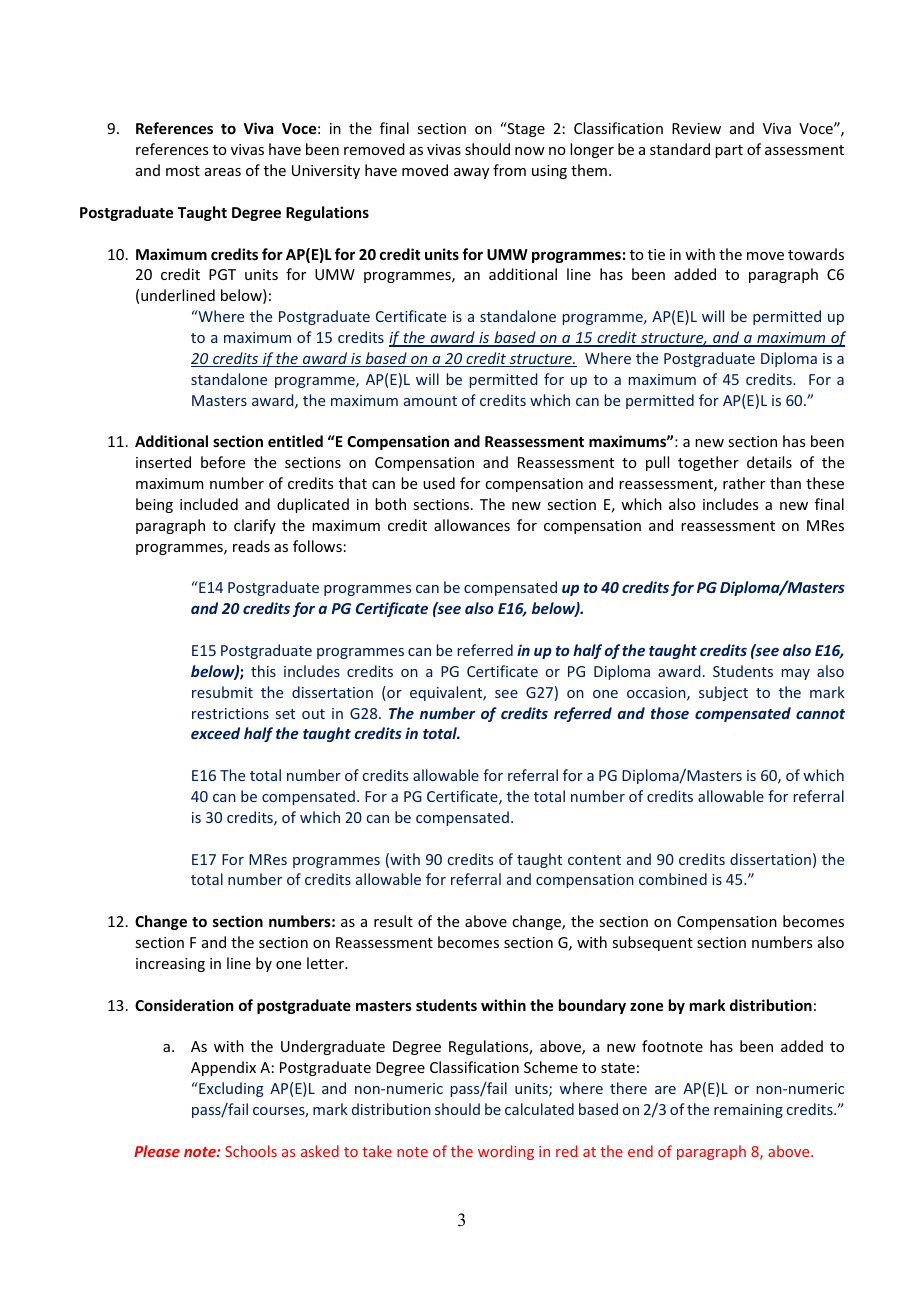 Image resolution: width=924 pixels, height=1308 pixels. I want to click on part, so click(729, 151).
